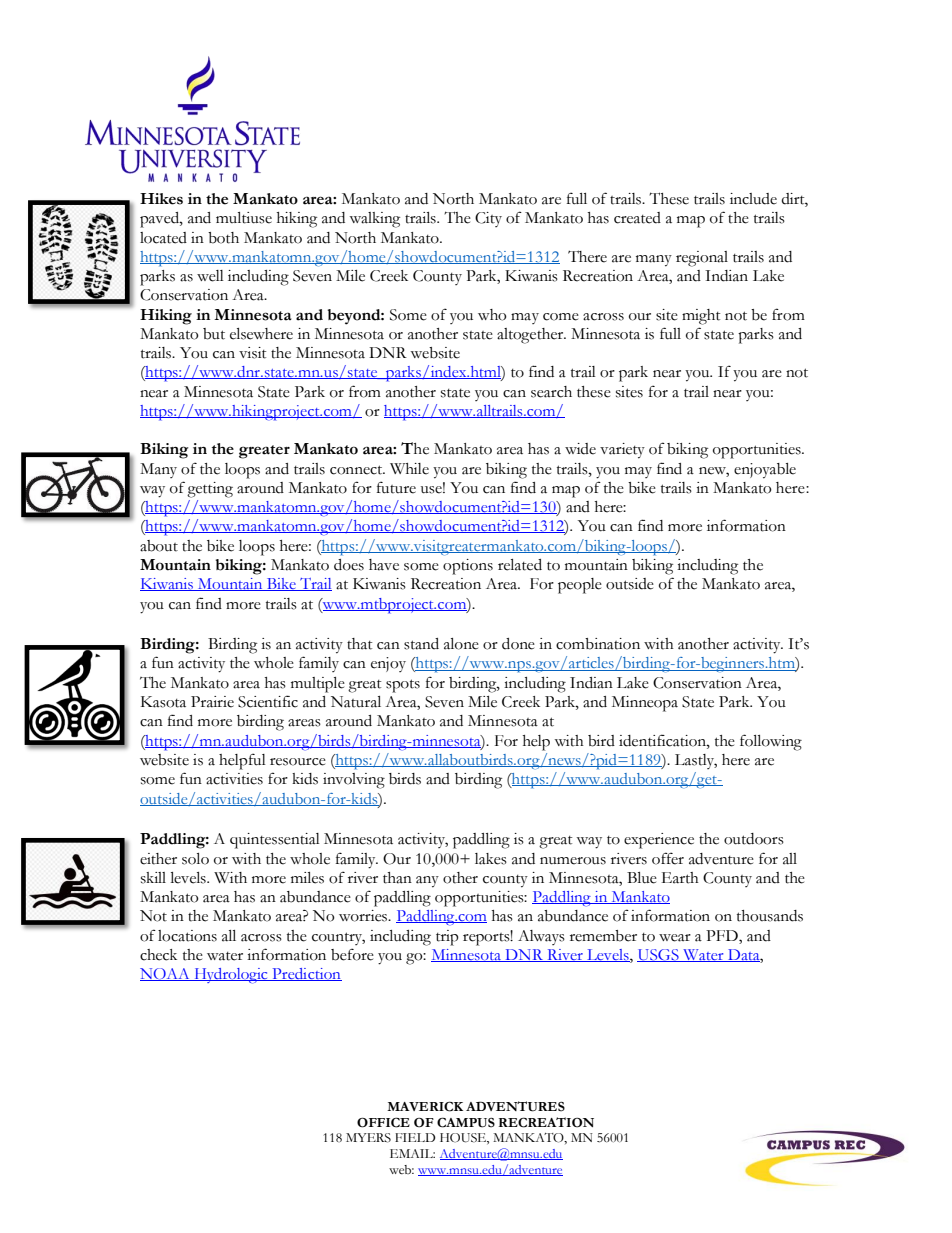  I want to click on Prairie, so click(212, 702).
